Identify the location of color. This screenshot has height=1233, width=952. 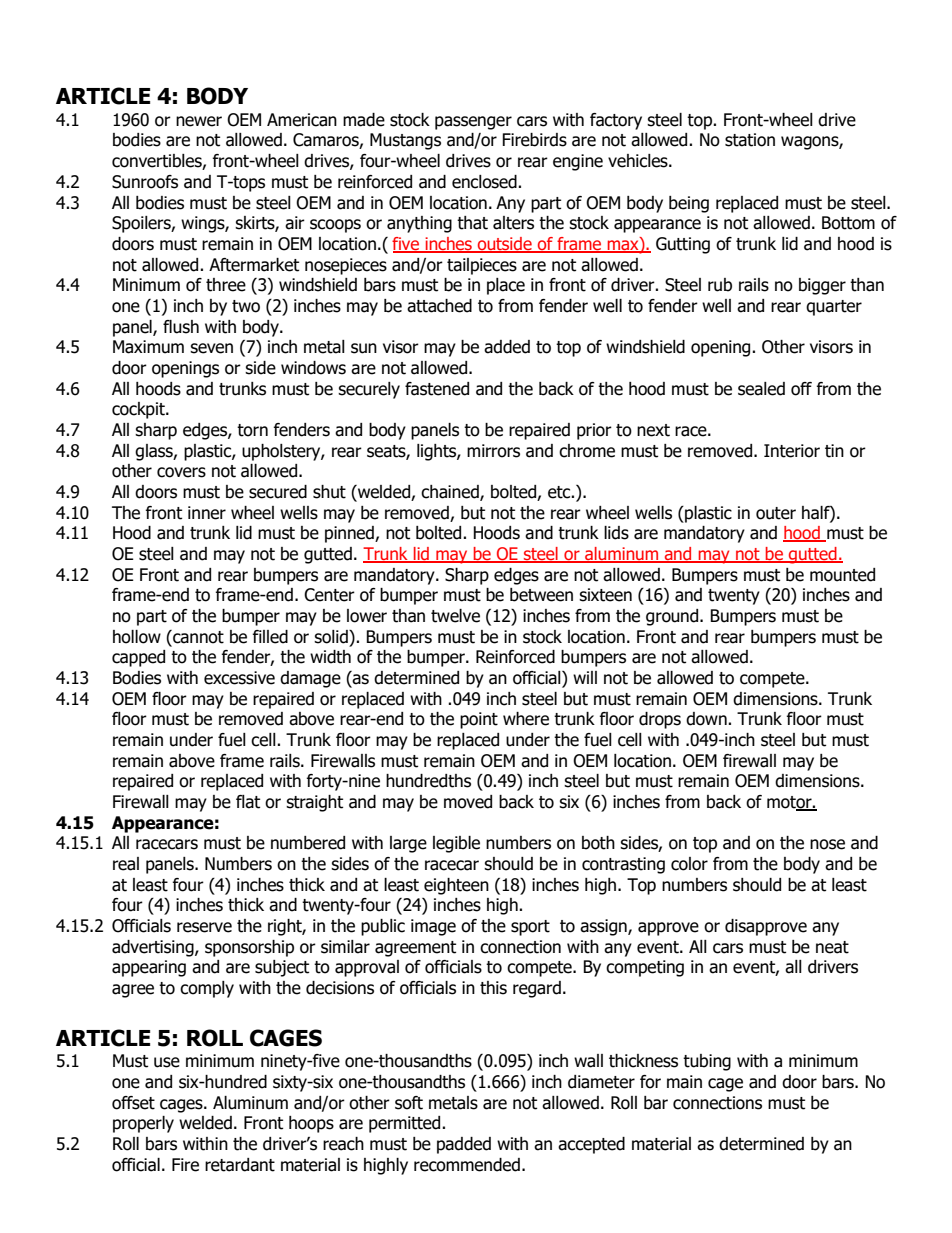
(689, 864).
